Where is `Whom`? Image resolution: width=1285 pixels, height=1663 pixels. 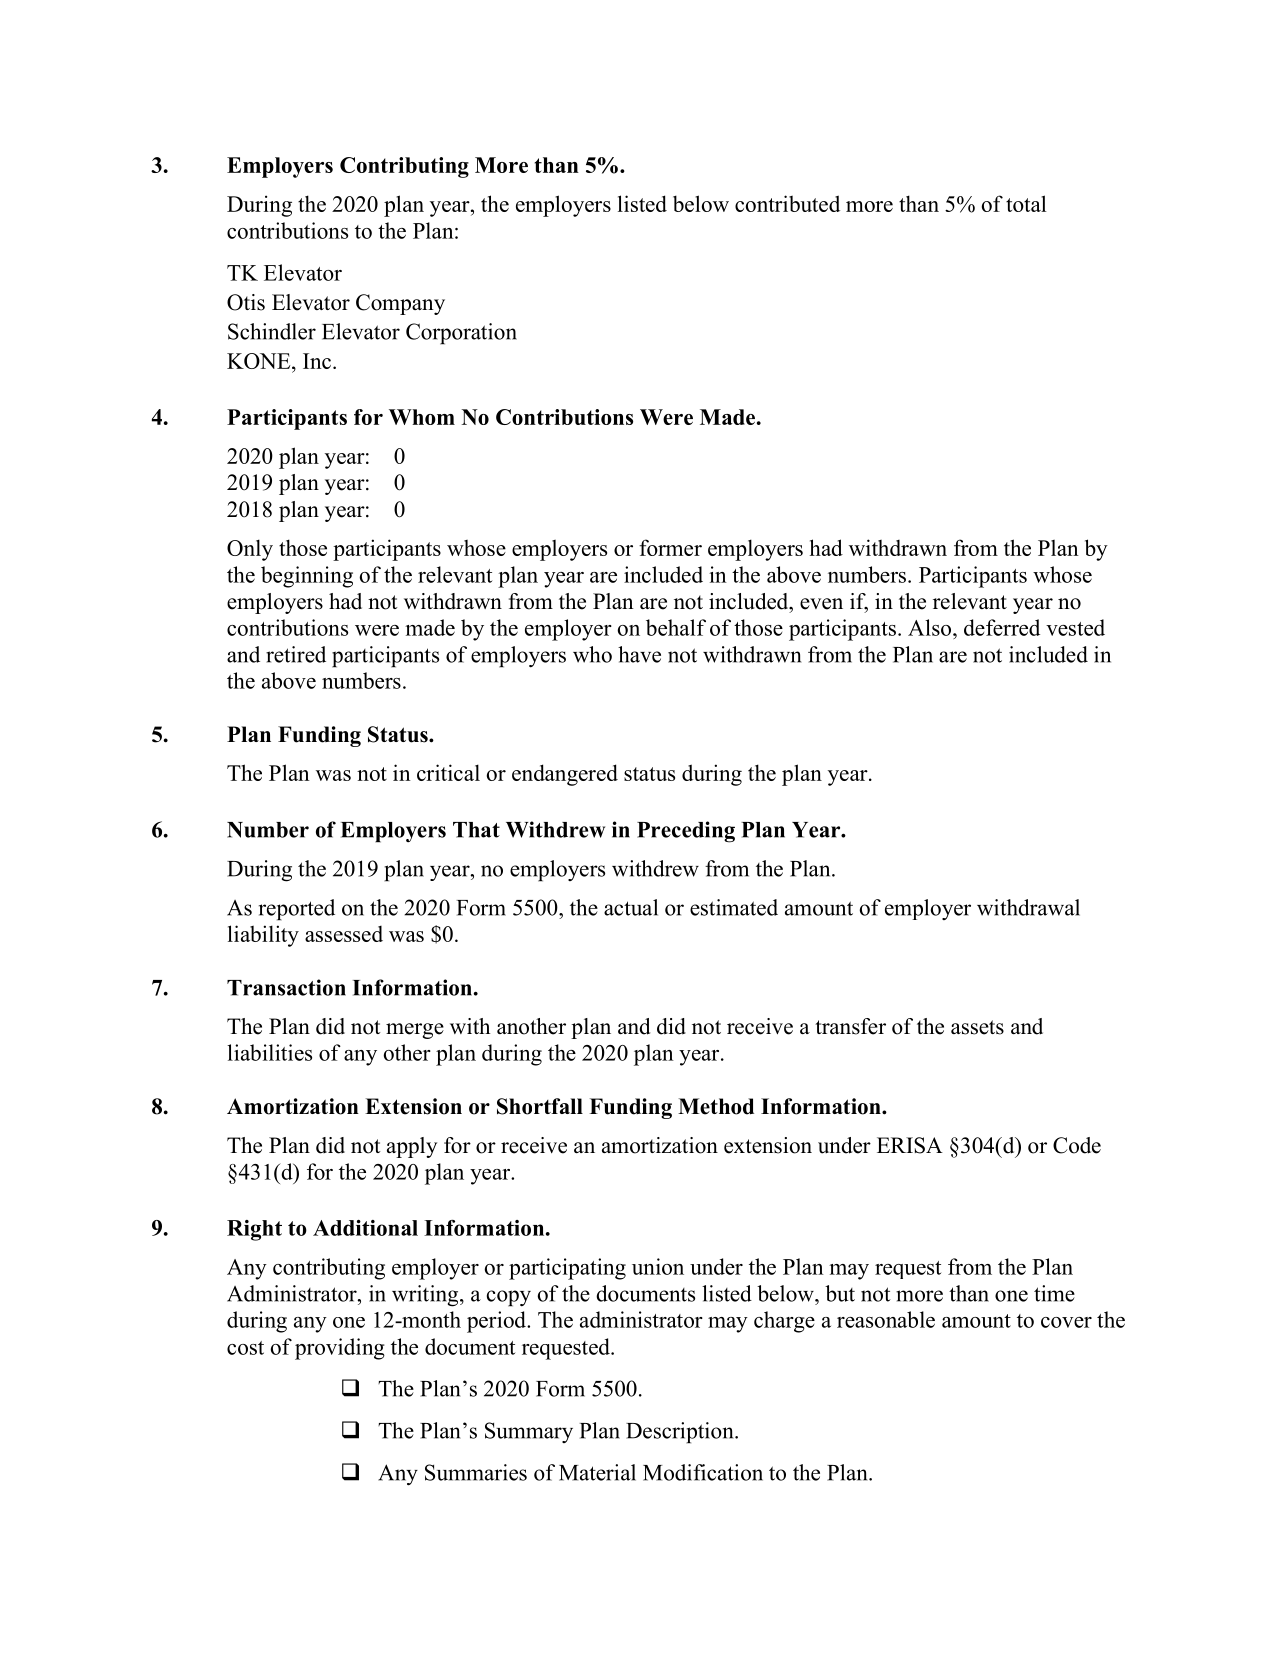 Whom is located at coordinates (422, 417).
